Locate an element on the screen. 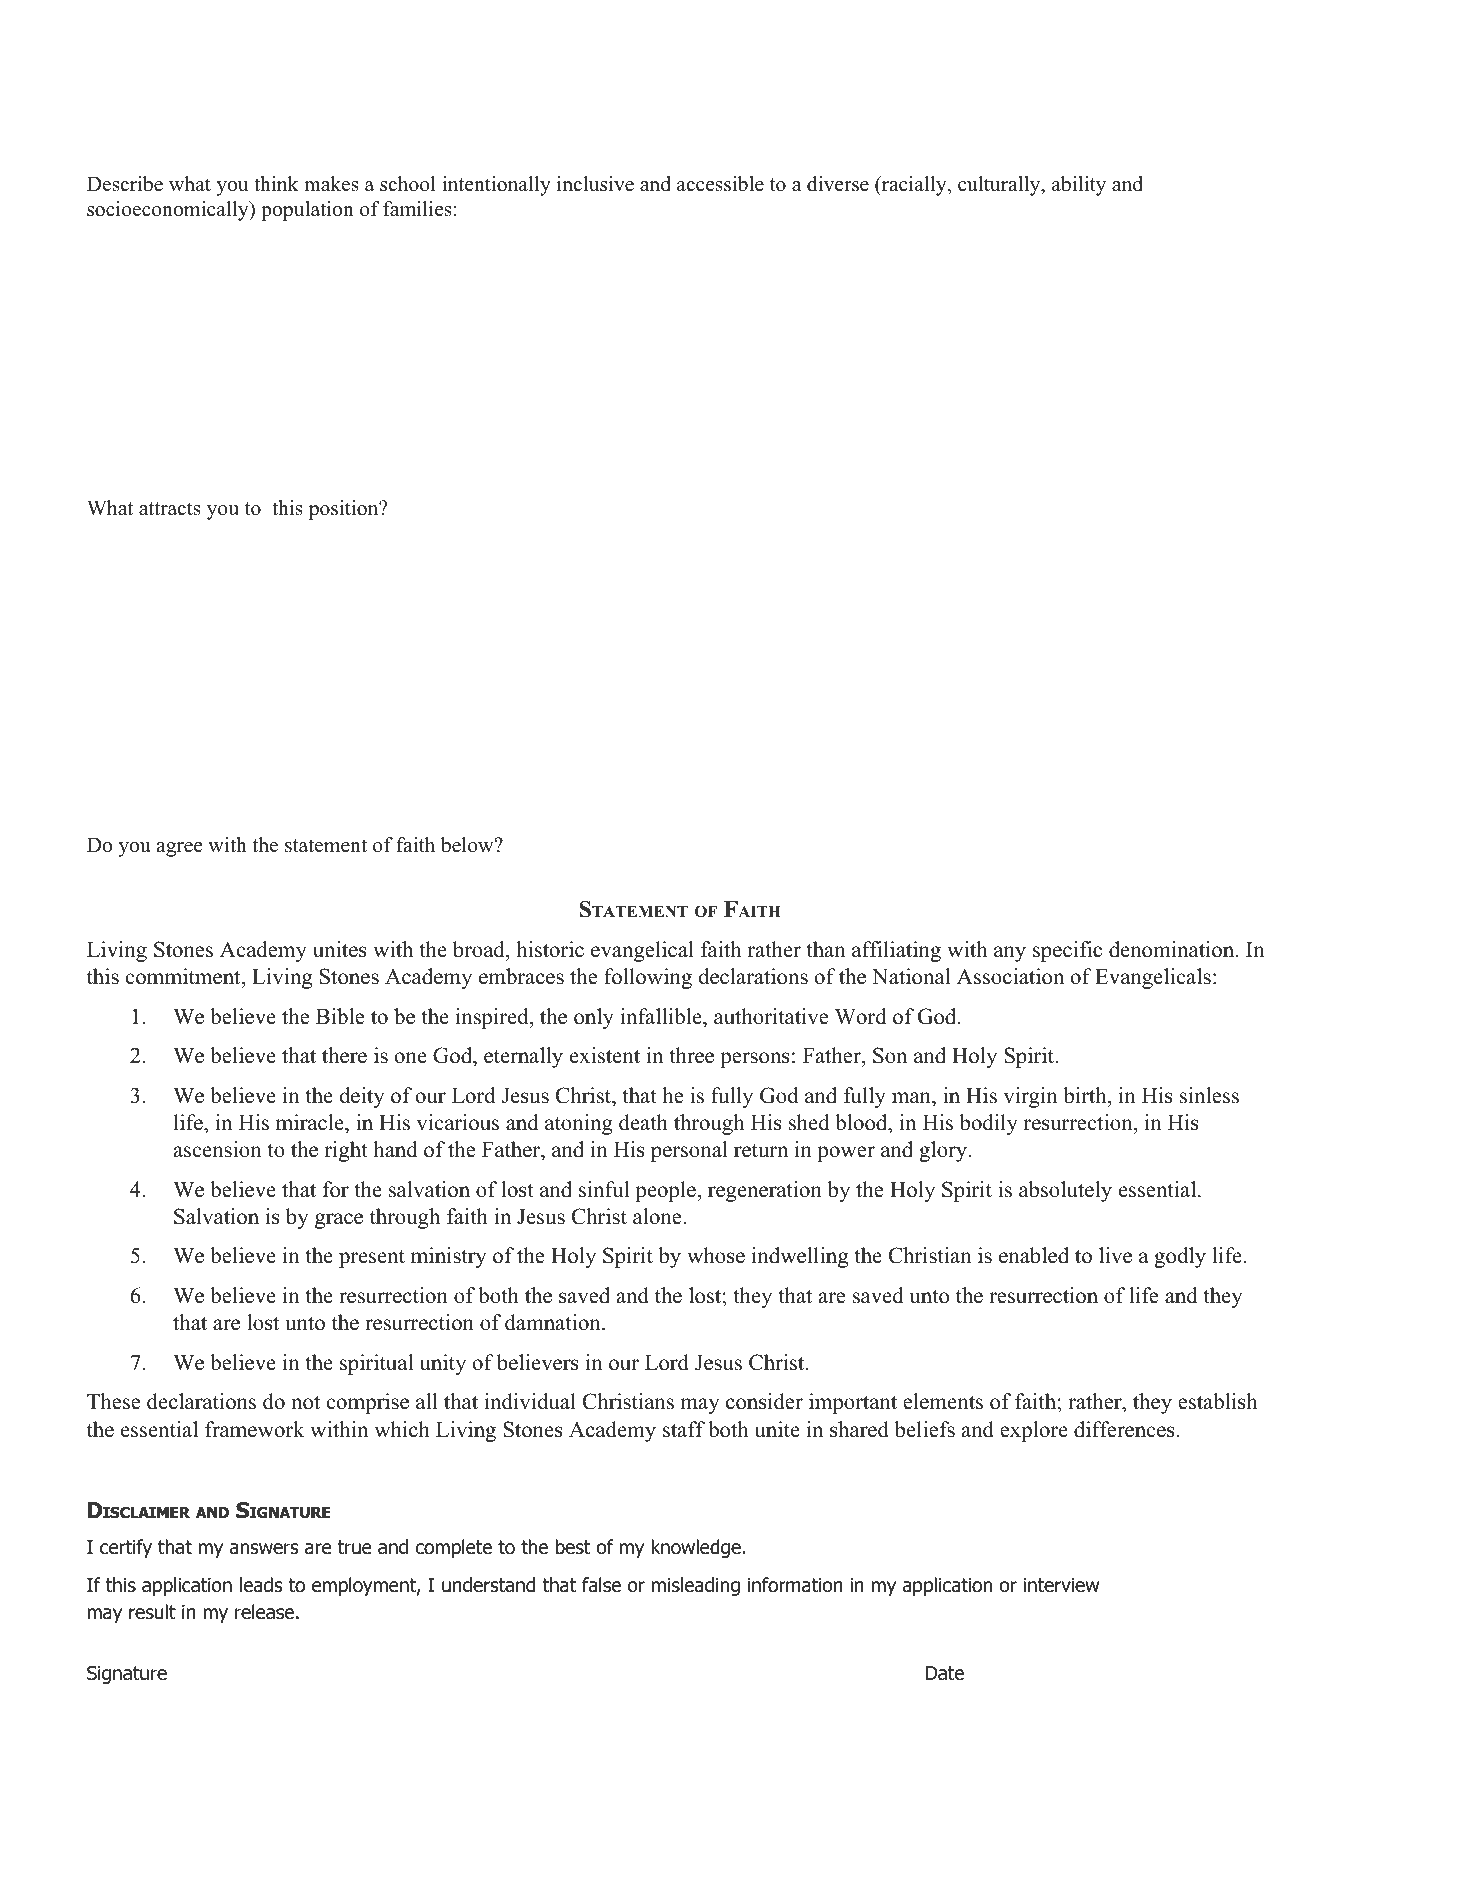 The width and height of the screenshot is (1471, 1904). accessible is located at coordinates (720, 184).
